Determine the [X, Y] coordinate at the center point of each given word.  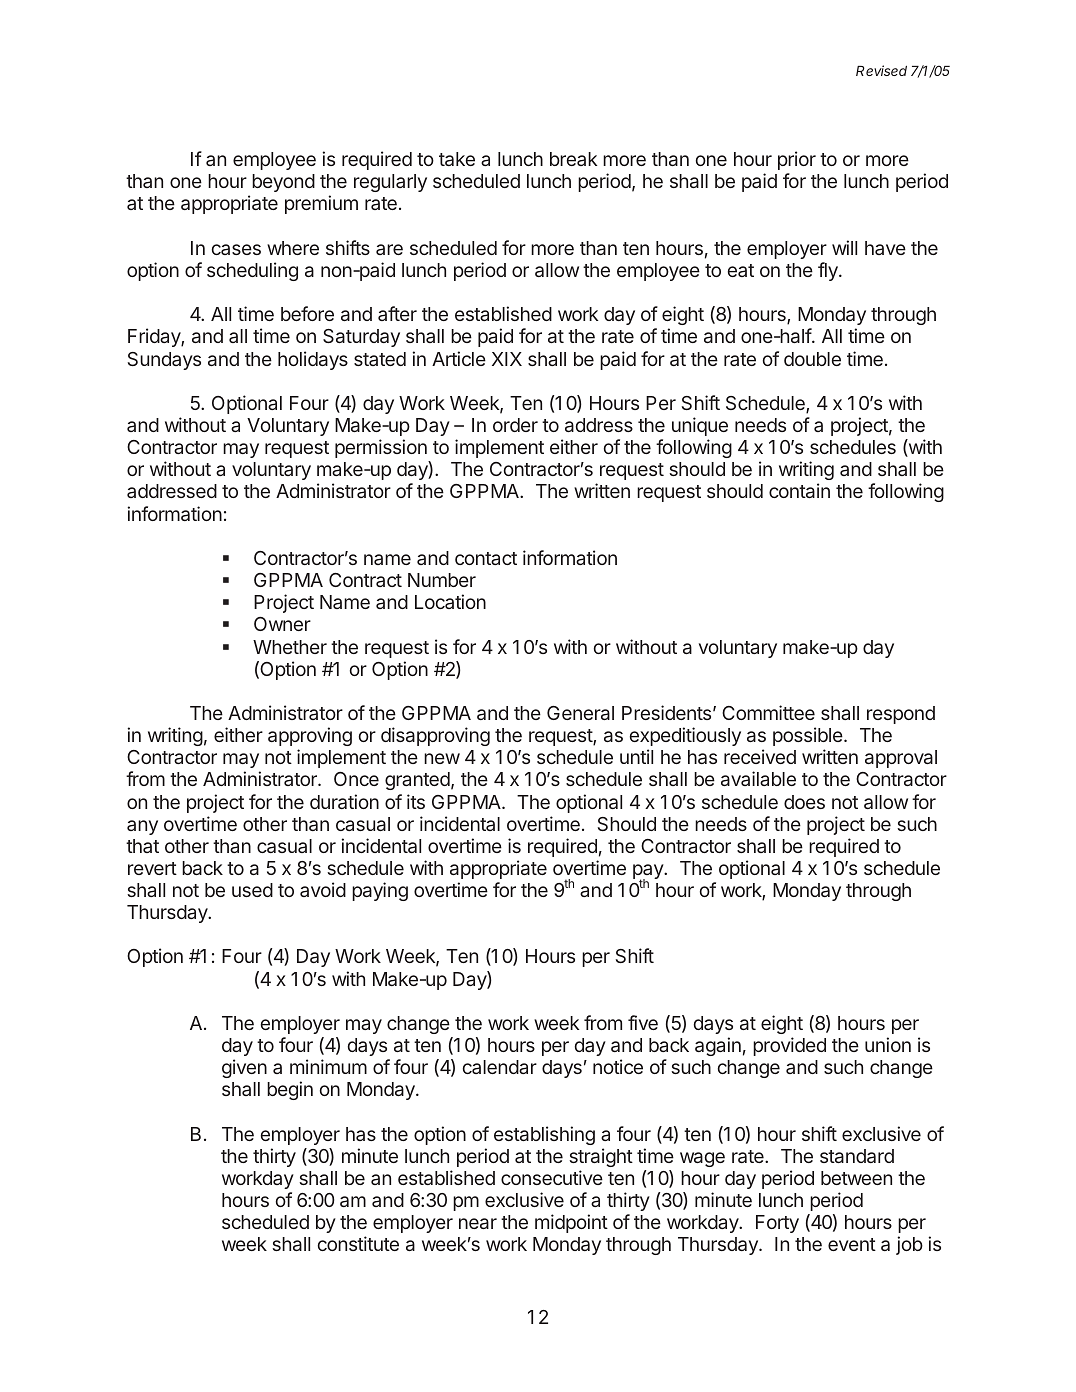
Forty [777, 1224]
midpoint [571, 1223]
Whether [290, 647]
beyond [283, 183]
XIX [507, 359]
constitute [358, 1243]
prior [797, 160]
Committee [768, 712]
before [307, 313]
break [573, 159]
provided [789, 1046]
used [252, 890]
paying [380, 891]
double [812, 359]
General [580, 713]
